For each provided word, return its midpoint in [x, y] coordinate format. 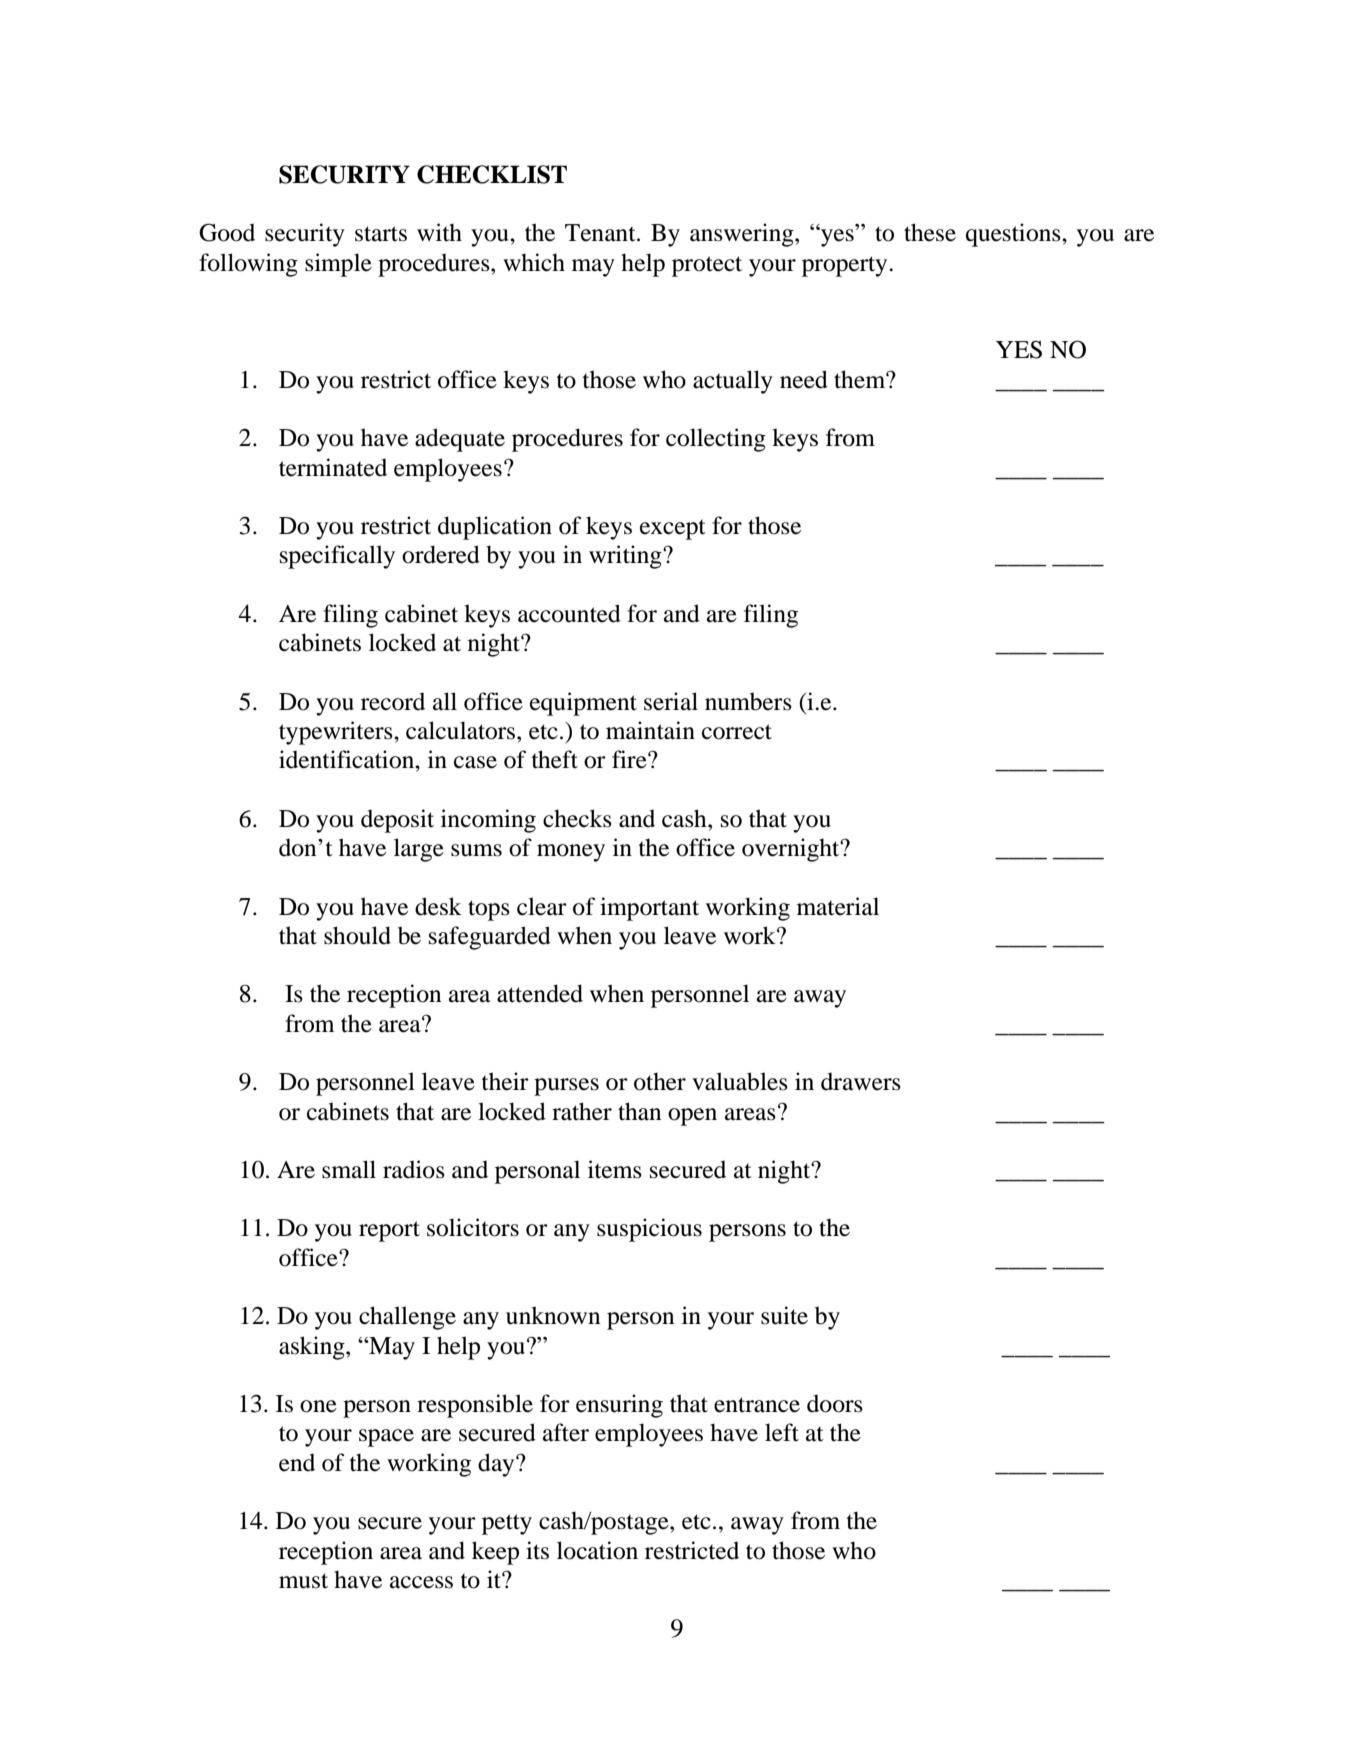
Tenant [601, 233]
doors [835, 1403]
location [597, 1550]
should [357, 935]
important [649, 909]
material [838, 906]
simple [338, 265]
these [930, 232]
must [303, 1581]
